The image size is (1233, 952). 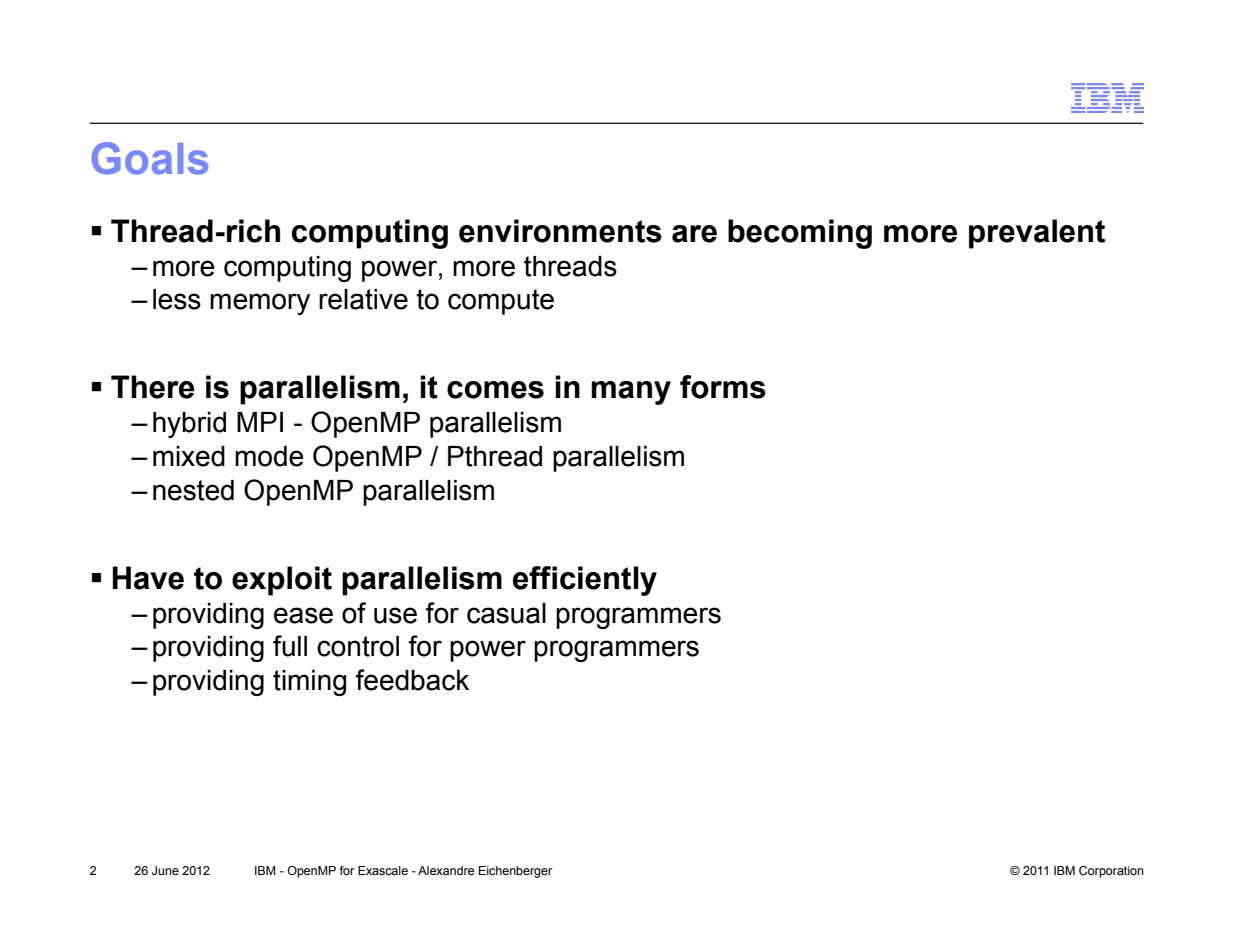 I want to click on Goals, so click(x=149, y=158).
